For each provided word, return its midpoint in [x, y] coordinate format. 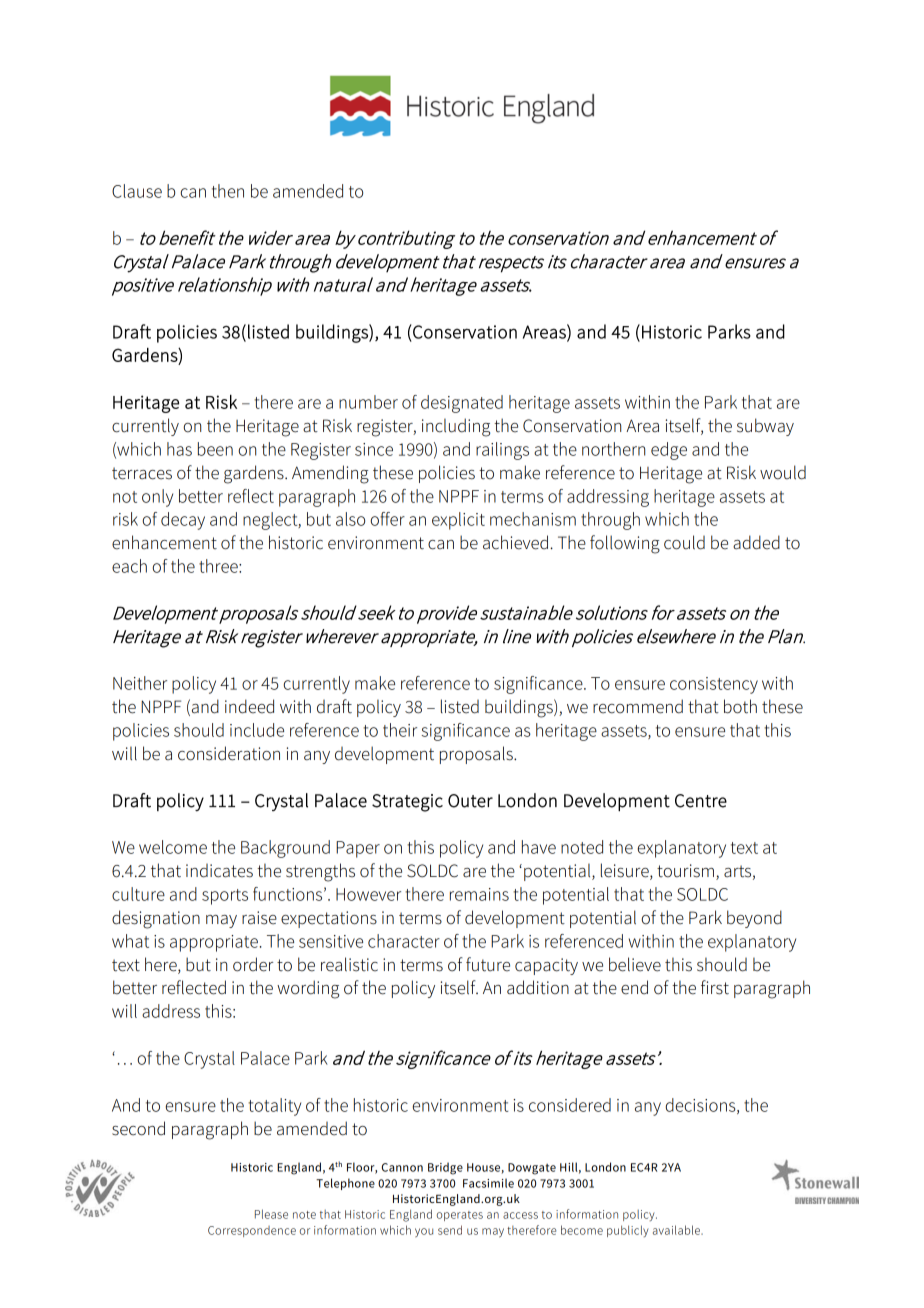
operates [460, 1216]
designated [462, 404]
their [400, 730]
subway [765, 427]
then [228, 191]
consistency [714, 685]
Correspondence [252, 1231]
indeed [249, 706]
